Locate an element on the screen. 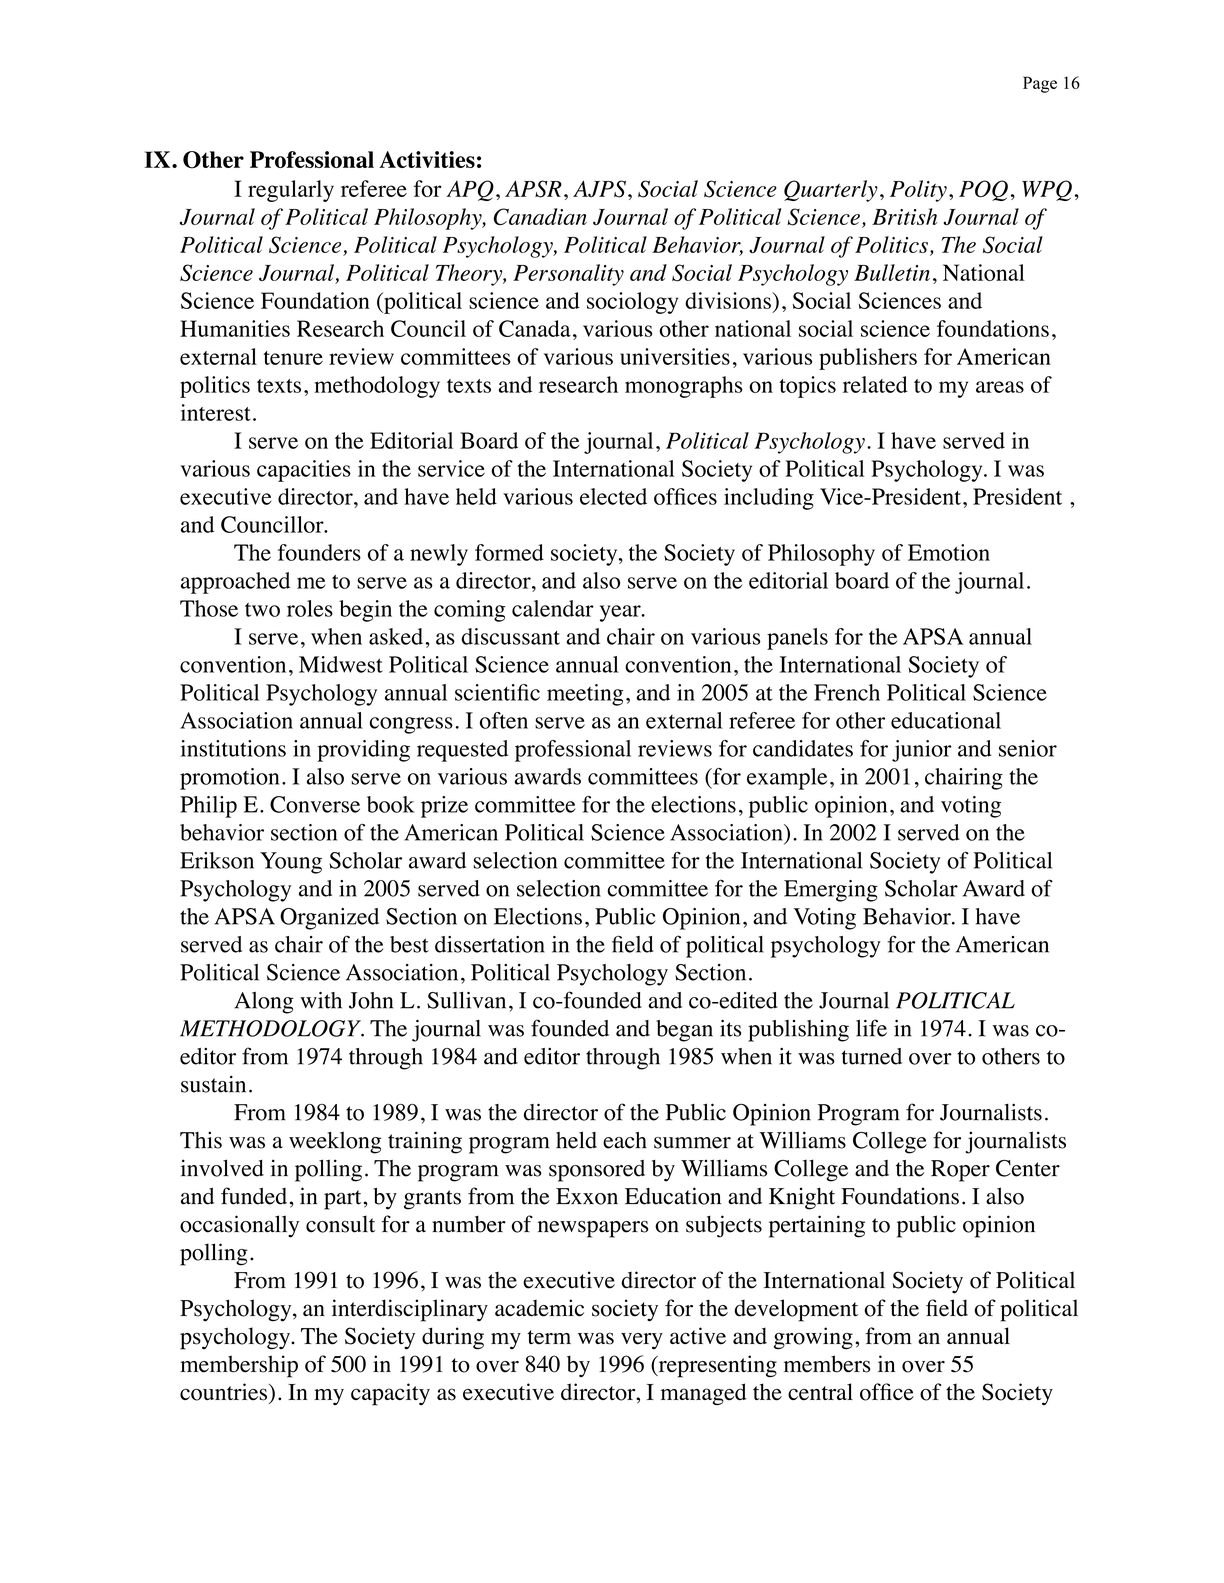  providing is located at coordinates (363, 751).
